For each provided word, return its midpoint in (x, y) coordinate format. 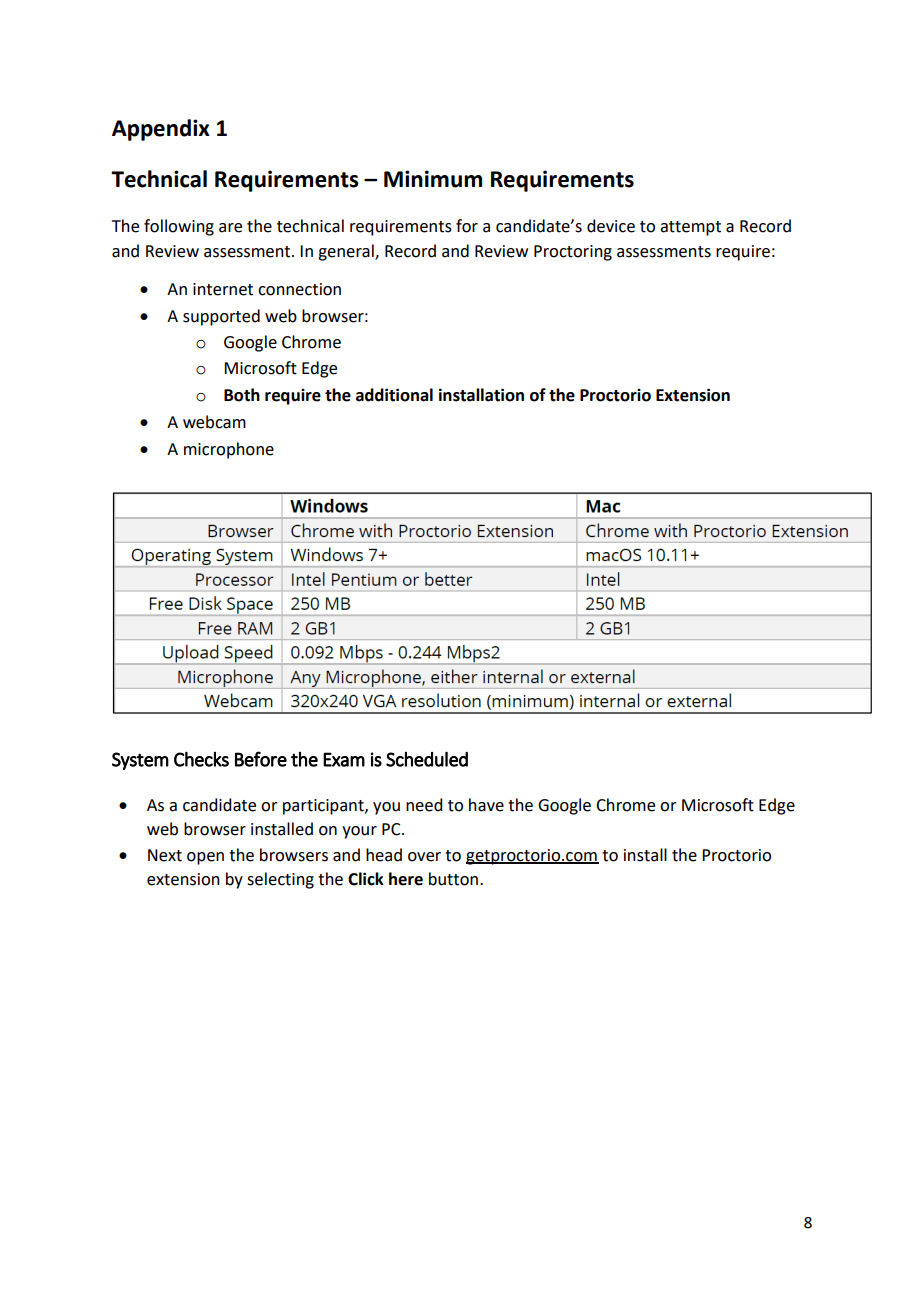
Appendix (161, 130)
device (611, 226)
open (205, 858)
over (424, 857)
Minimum (433, 179)
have (486, 805)
